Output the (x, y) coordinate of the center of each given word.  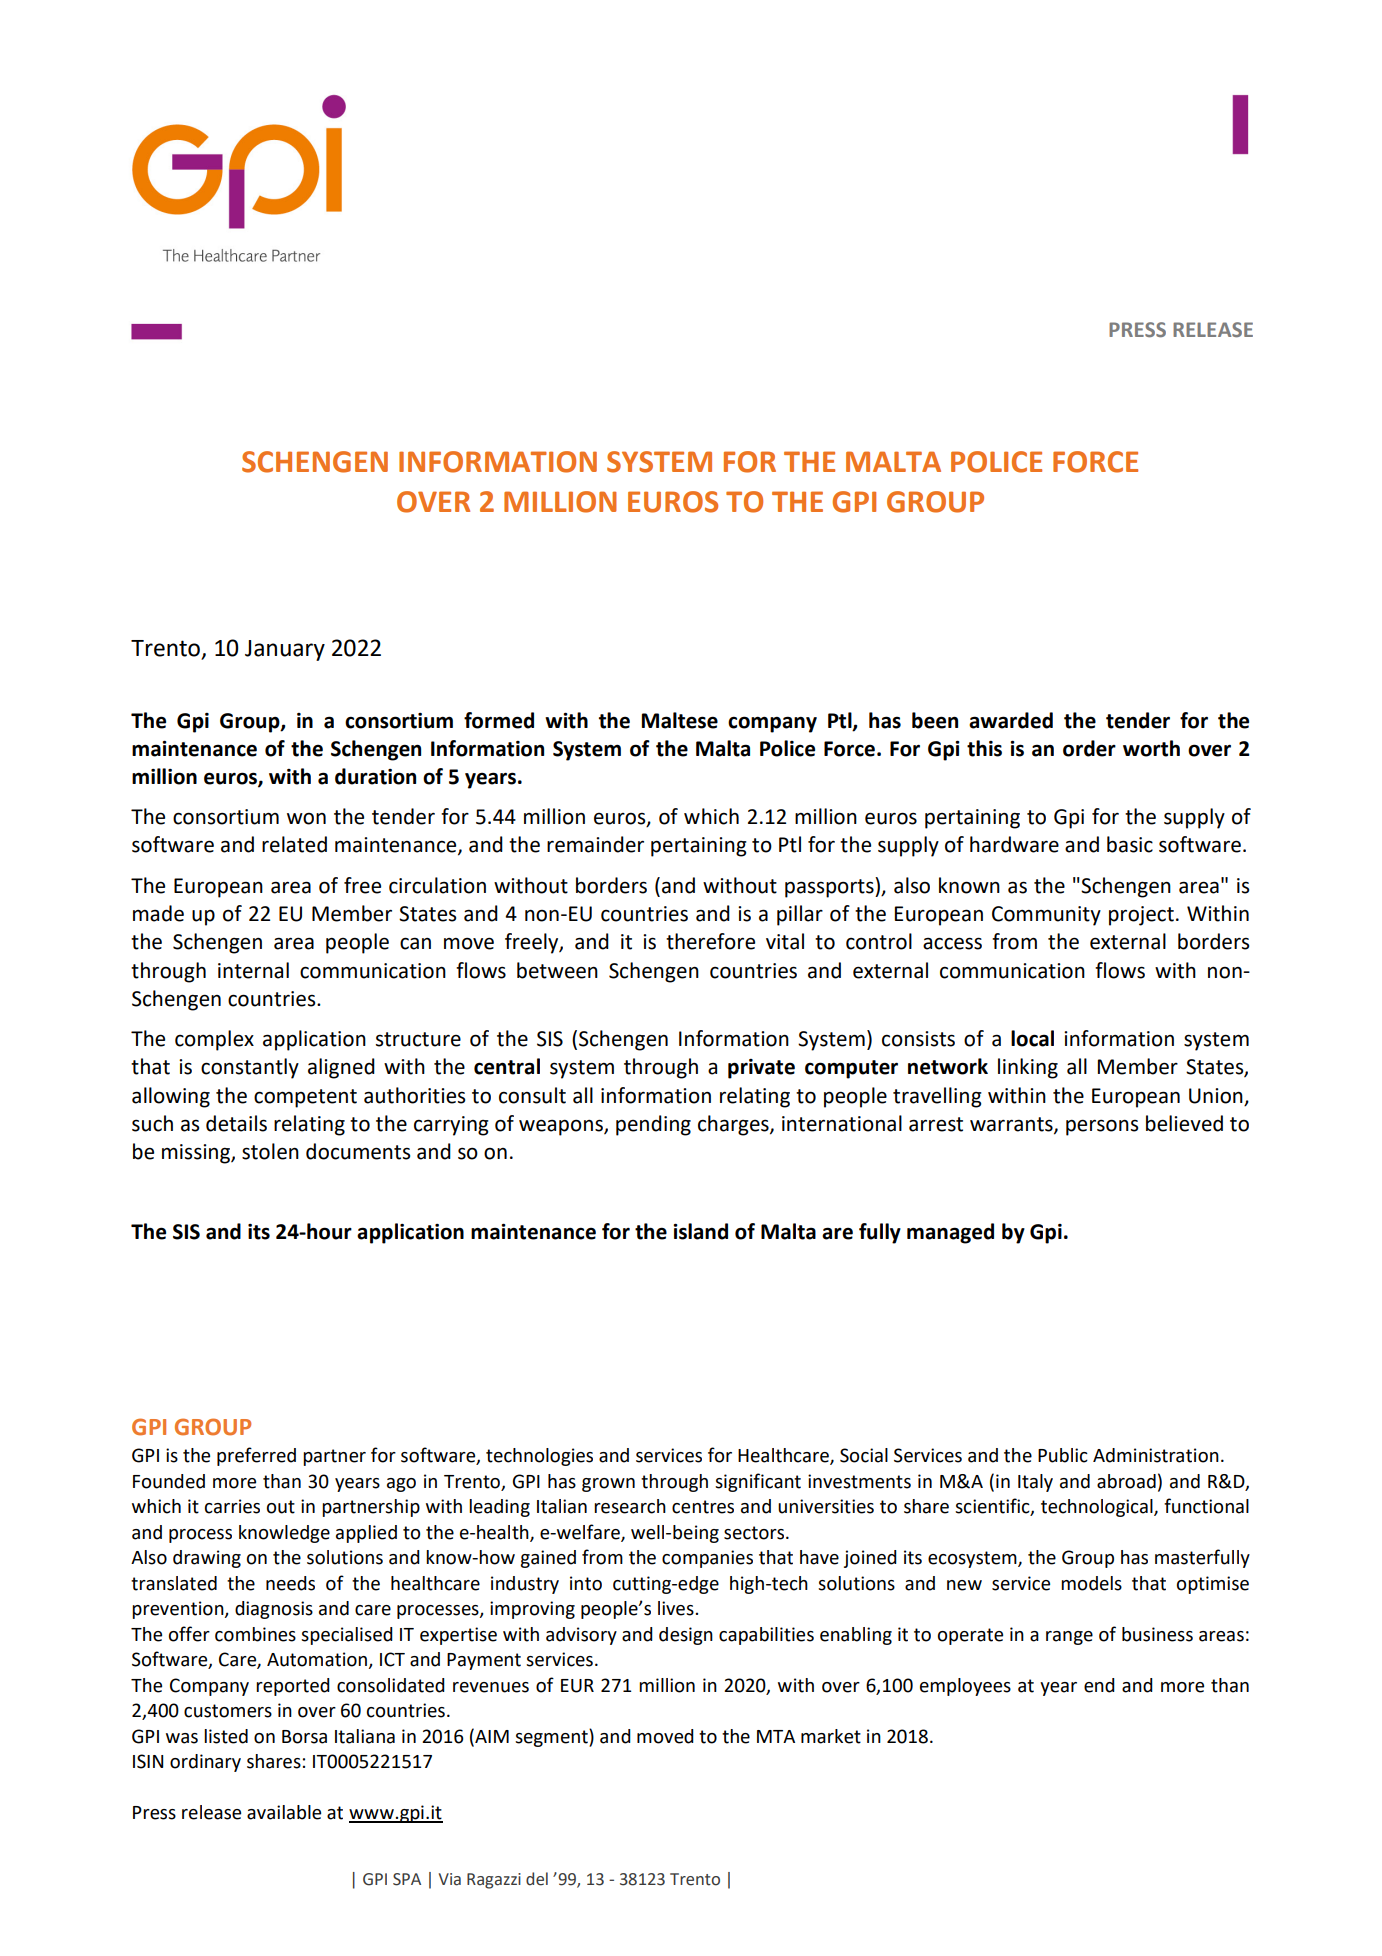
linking (1028, 1068)
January (285, 650)
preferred (256, 1456)
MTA (776, 1736)
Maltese (680, 720)
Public (1063, 1455)
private (761, 1069)
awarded (1011, 720)
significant (758, 1482)
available (284, 1812)
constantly (250, 1068)
